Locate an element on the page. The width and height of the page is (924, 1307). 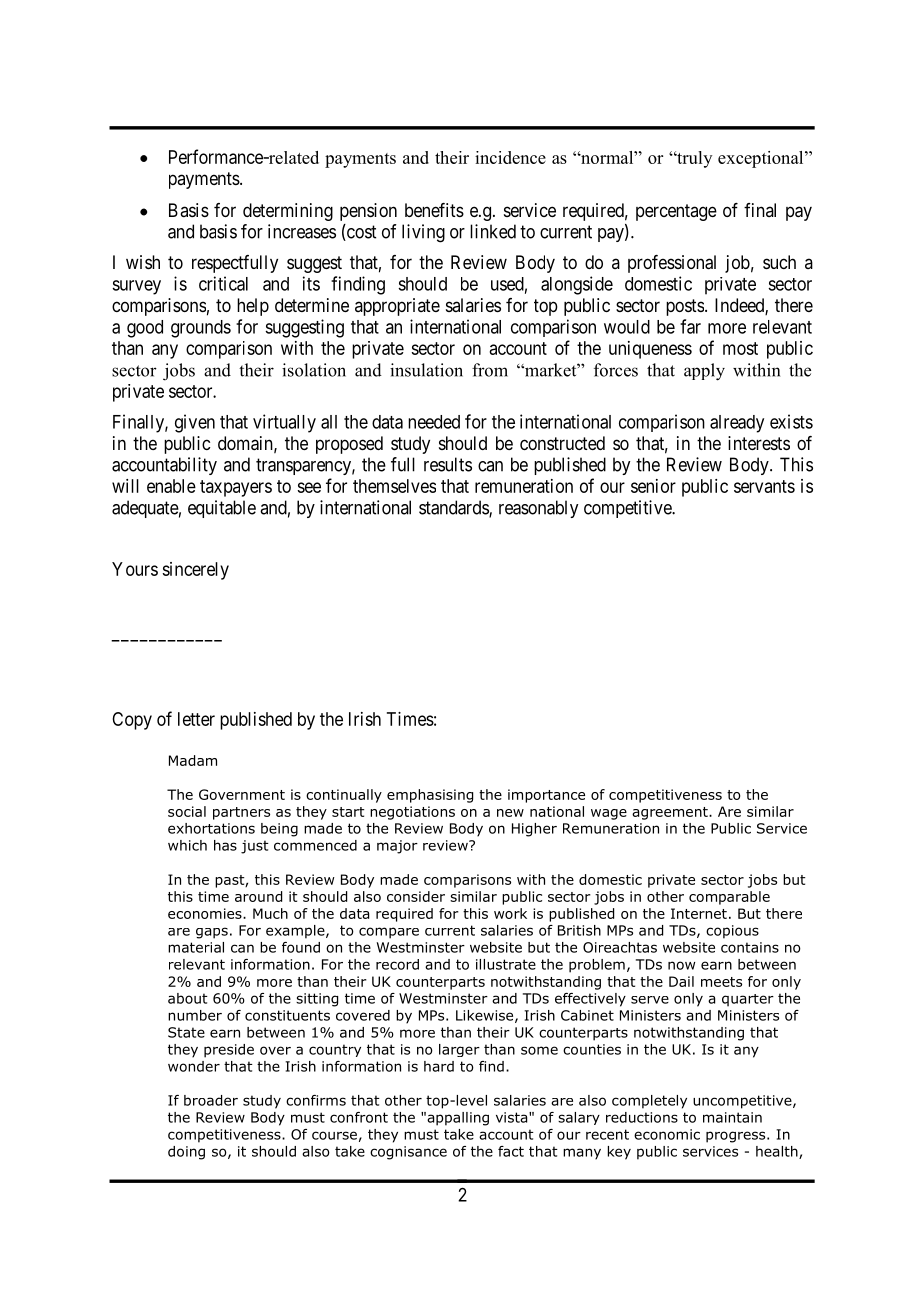
given is located at coordinates (195, 423).
